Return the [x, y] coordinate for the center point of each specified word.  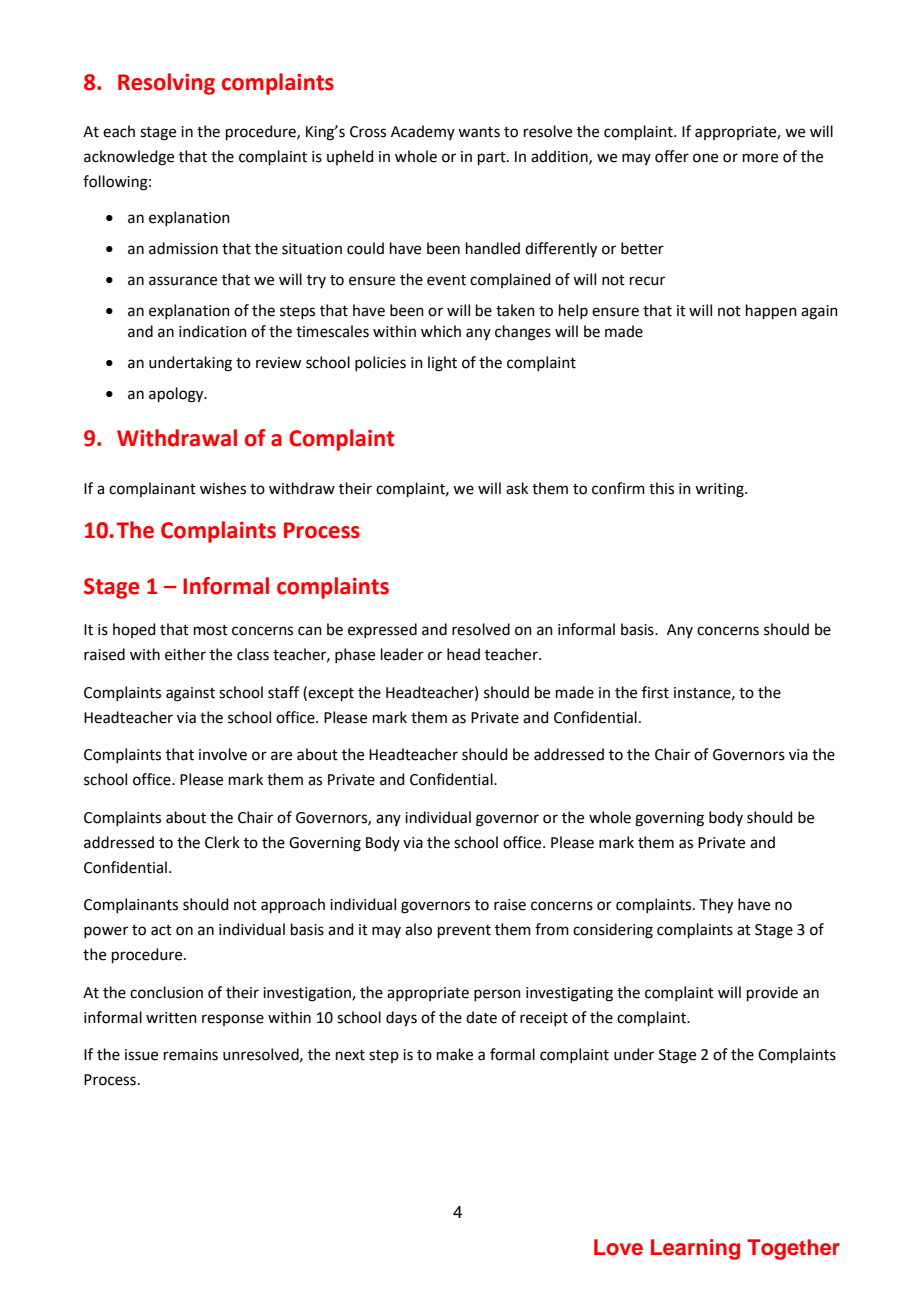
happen [771, 311]
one [705, 158]
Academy [423, 132]
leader [402, 654]
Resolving [166, 84]
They [716, 906]
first [655, 692]
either [185, 654]
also [418, 929]
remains [191, 1055]
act [161, 930]
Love [618, 1247]
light [442, 364]
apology [177, 395]
